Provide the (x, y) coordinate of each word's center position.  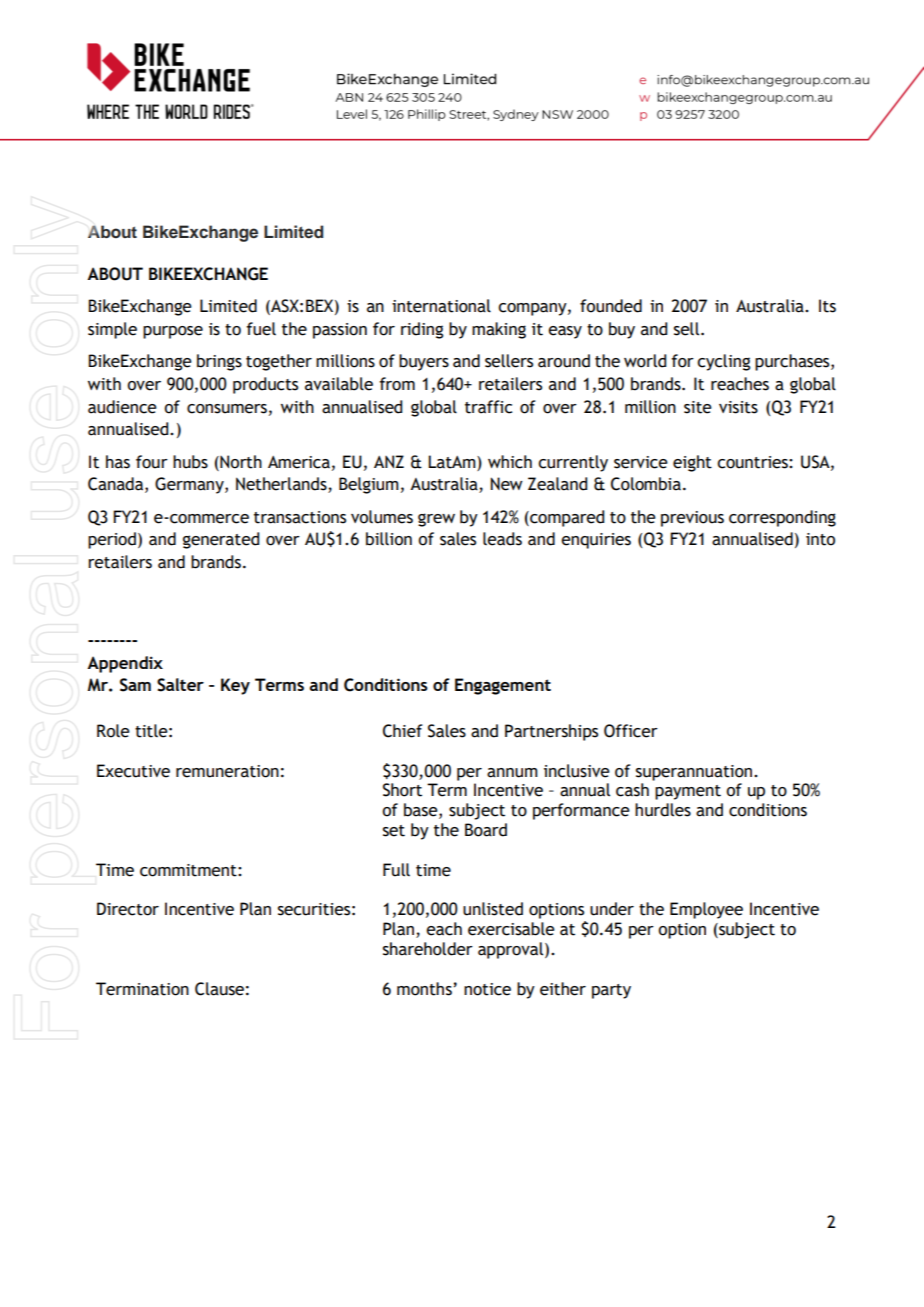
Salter (180, 685)
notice (487, 989)
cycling (723, 362)
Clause (219, 989)
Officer (631, 731)
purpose (173, 332)
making (499, 330)
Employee (706, 910)
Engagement (503, 686)
